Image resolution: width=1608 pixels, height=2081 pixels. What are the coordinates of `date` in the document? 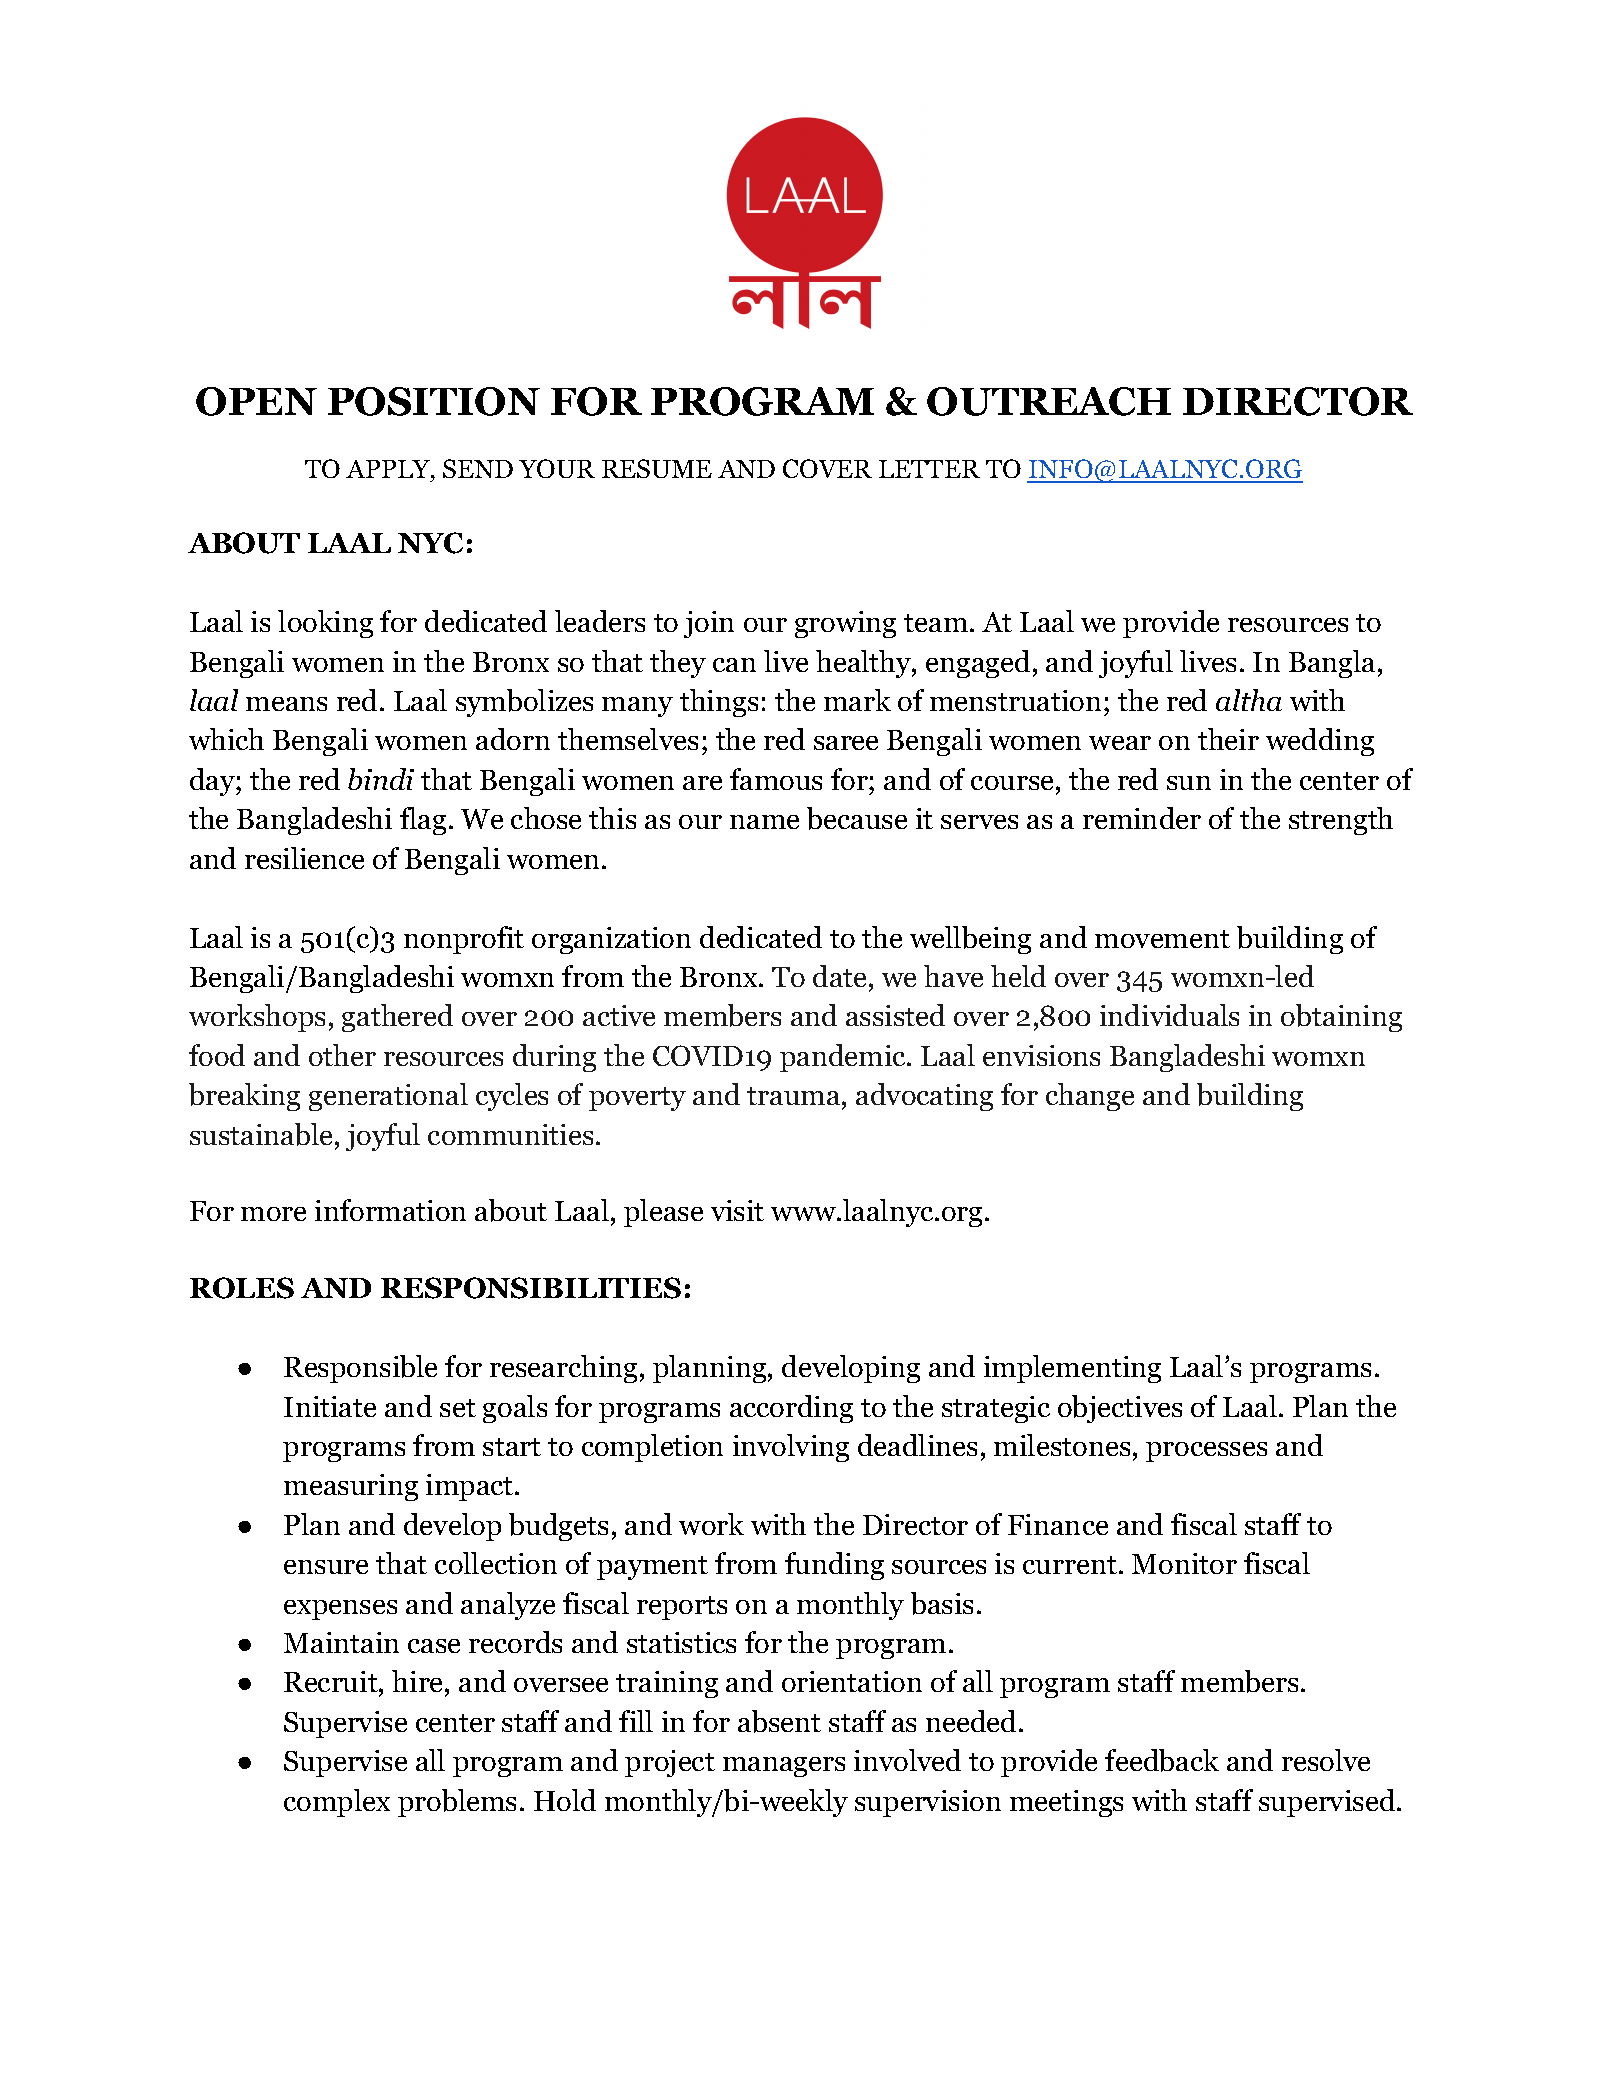 It's located at (841, 976).
